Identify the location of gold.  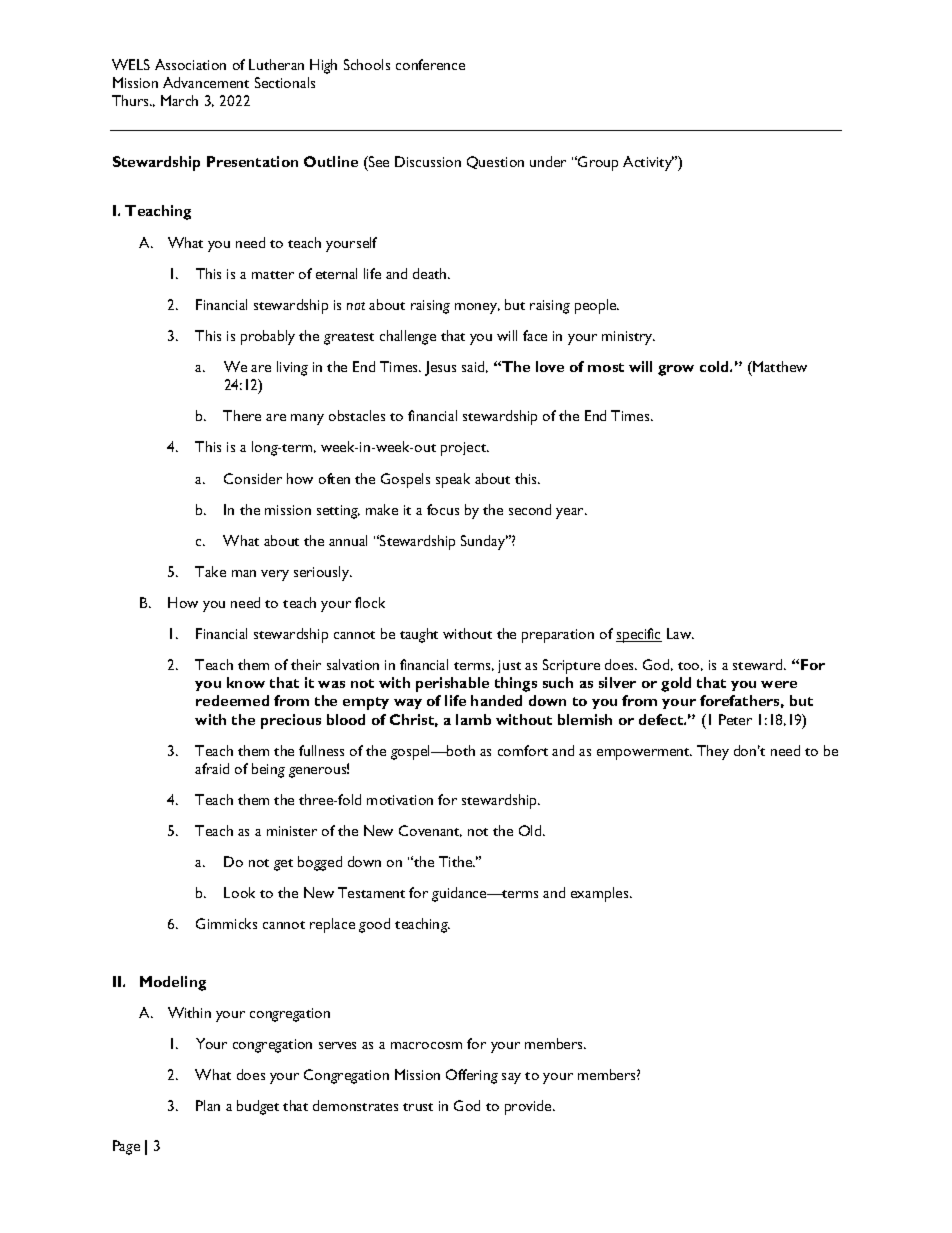
(676, 684).
